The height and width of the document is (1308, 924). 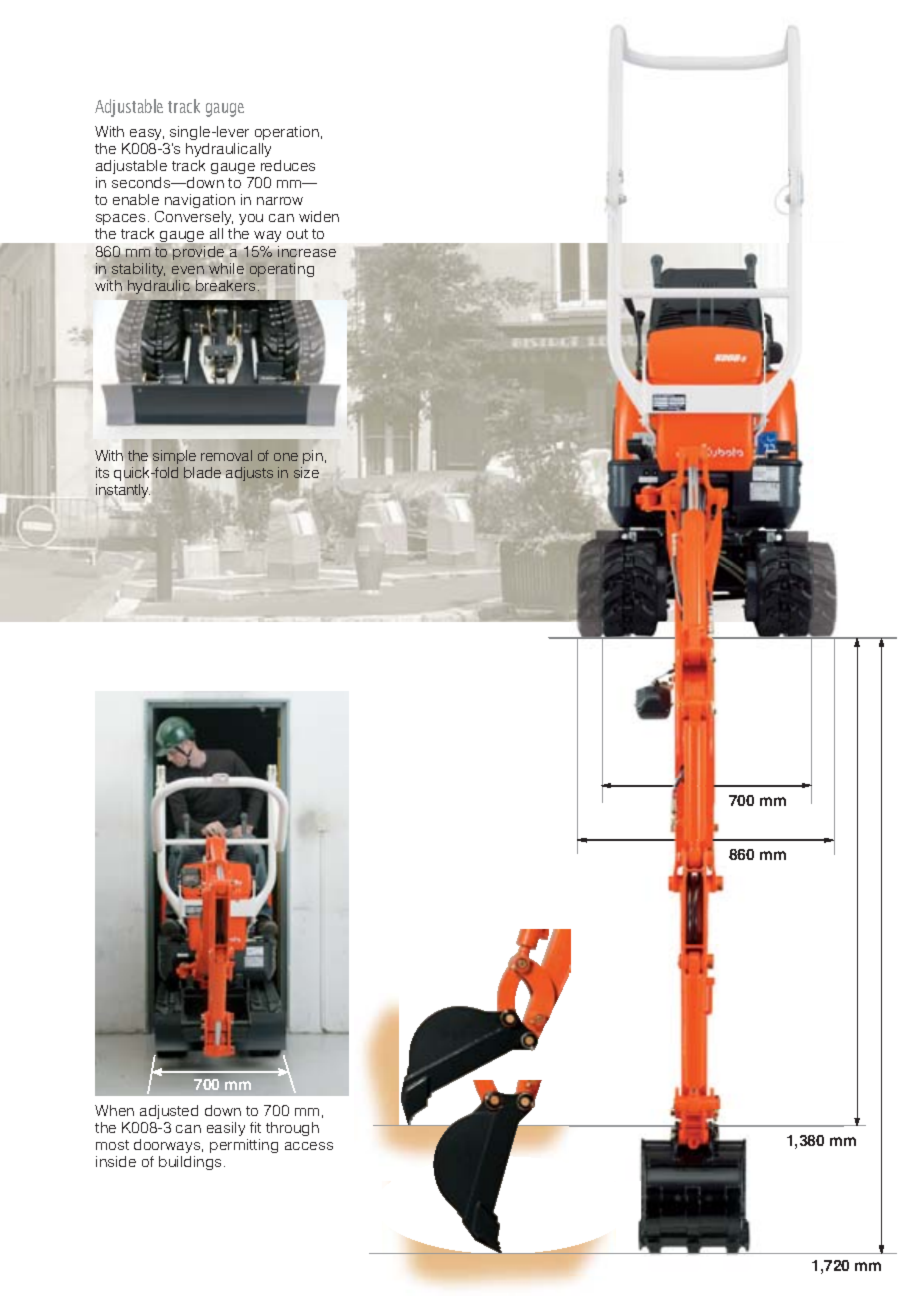 What do you see at coordinates (286, 457) in the document?
I see `one` at bounding box center [286, 457].
